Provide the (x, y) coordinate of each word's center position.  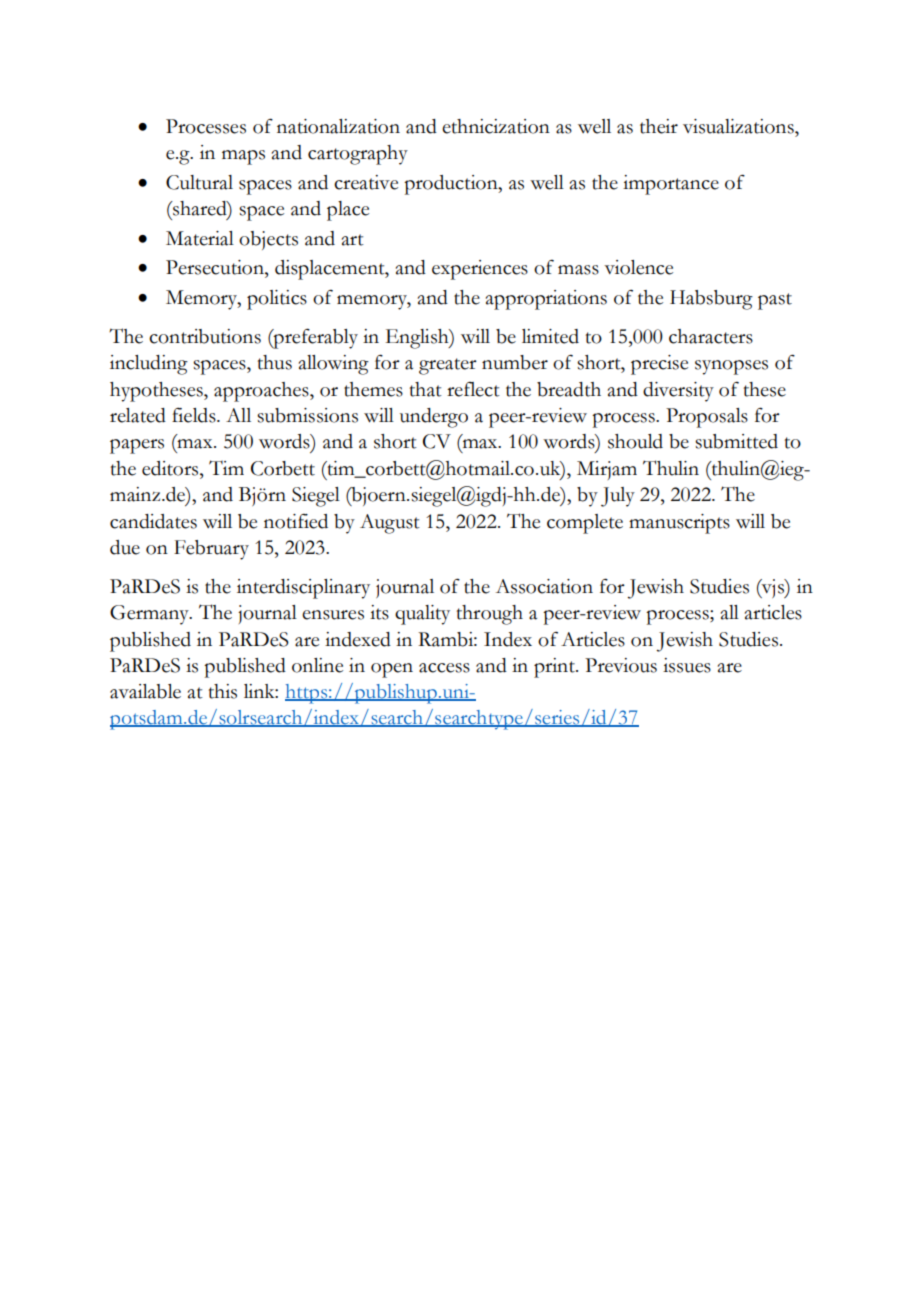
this (223, 691)
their (659, 126)
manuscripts (679, 524)
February (211, 550)
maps (243, 157)
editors (171, 468)
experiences (480, 270)
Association (544, 586)
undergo (434, 418)
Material (200, 238)
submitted (736, 441)
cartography (358, 155)
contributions (205, 336)
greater (448, 366)
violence (638, 267)
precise (659, 365)
